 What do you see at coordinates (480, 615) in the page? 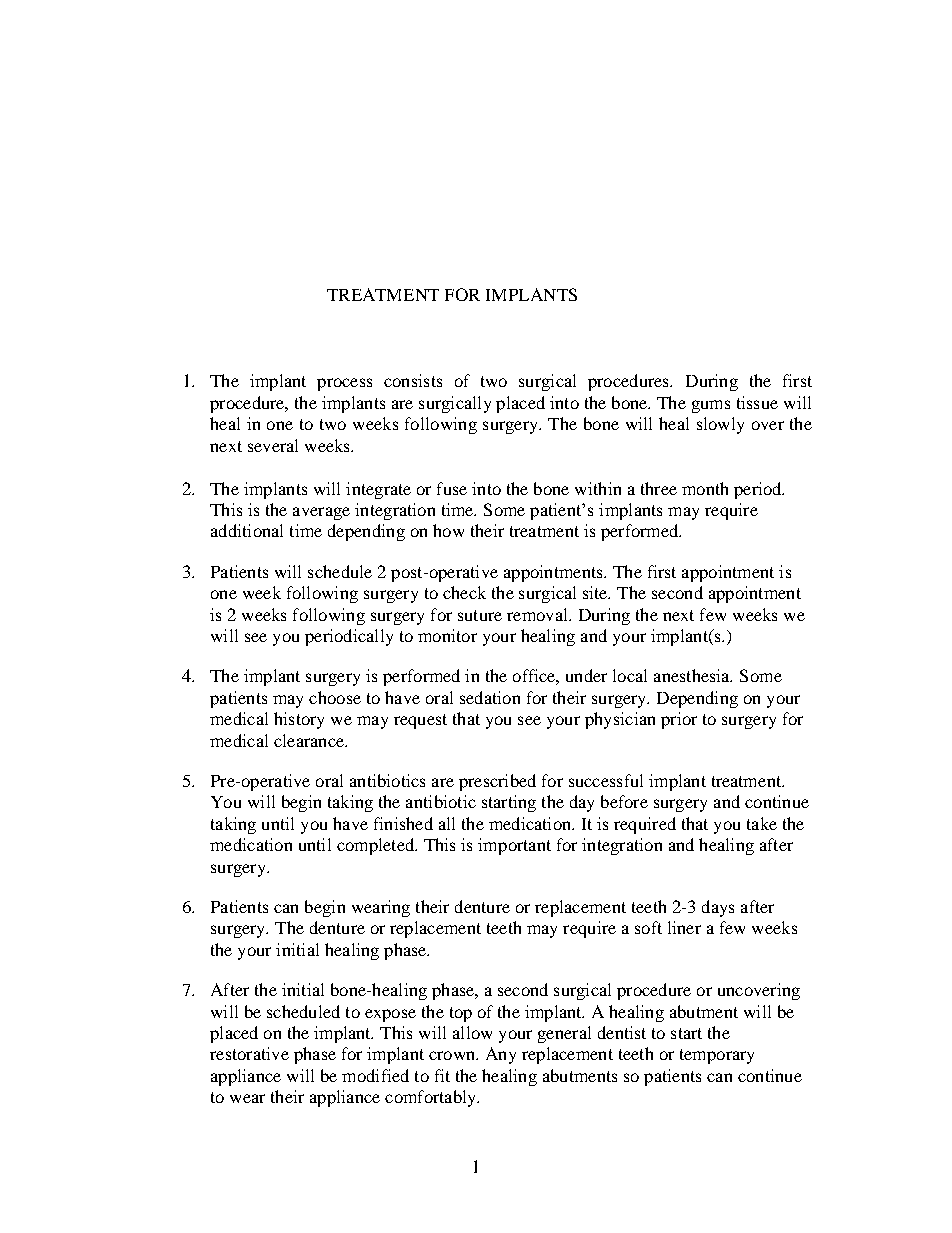
I see `suture` at bounding box center [480, 615].
